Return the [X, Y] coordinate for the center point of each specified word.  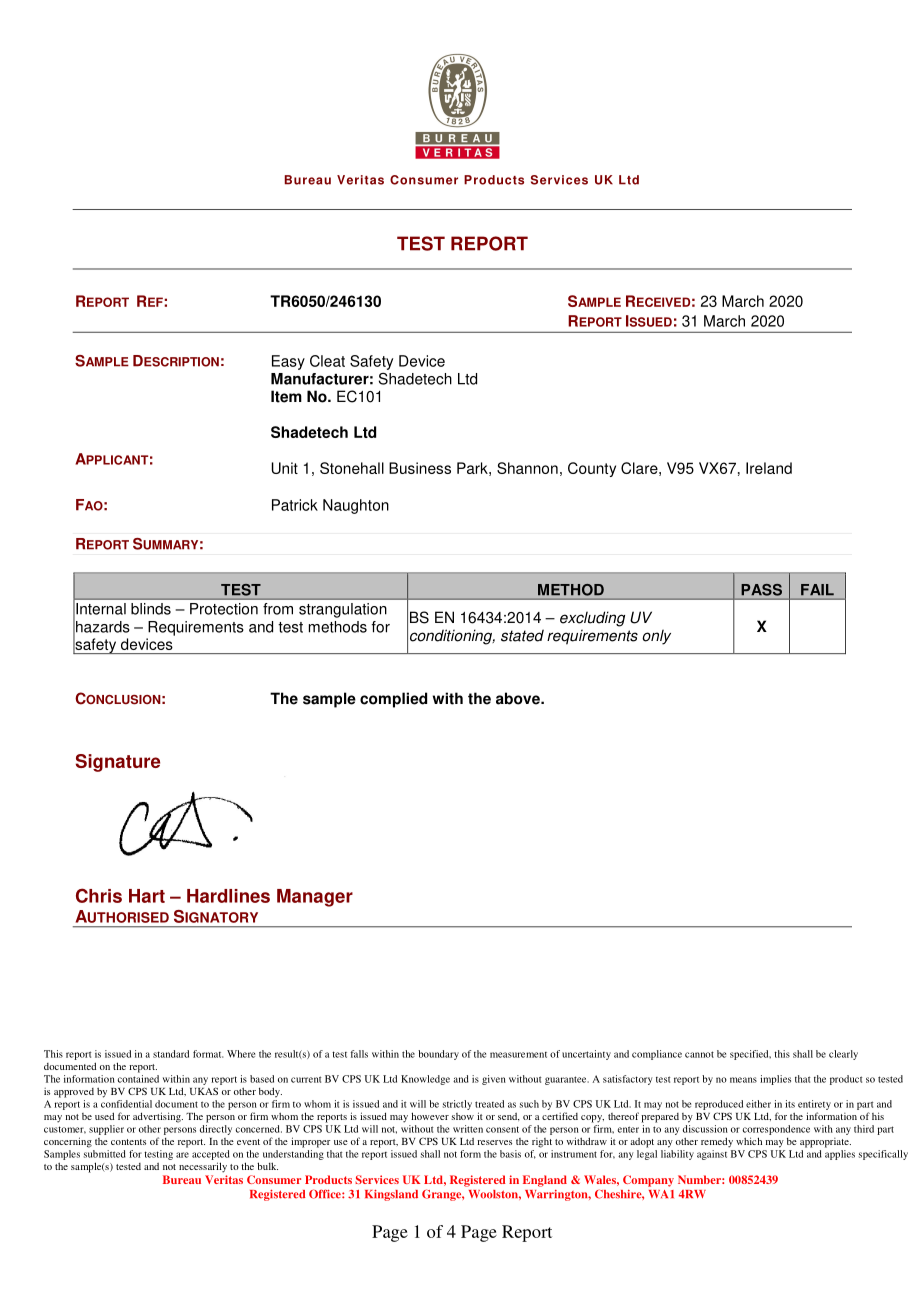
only [656, 637]
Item [286, 396]
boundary [438, 1055]
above [519, 698]
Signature [118, 763]
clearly [843, 1055]
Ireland [769, 468]
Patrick [295, 505]
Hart [147, 896]
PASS [762, 590]
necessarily [203, 1167]
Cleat [327, 361]
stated [522, 635]
